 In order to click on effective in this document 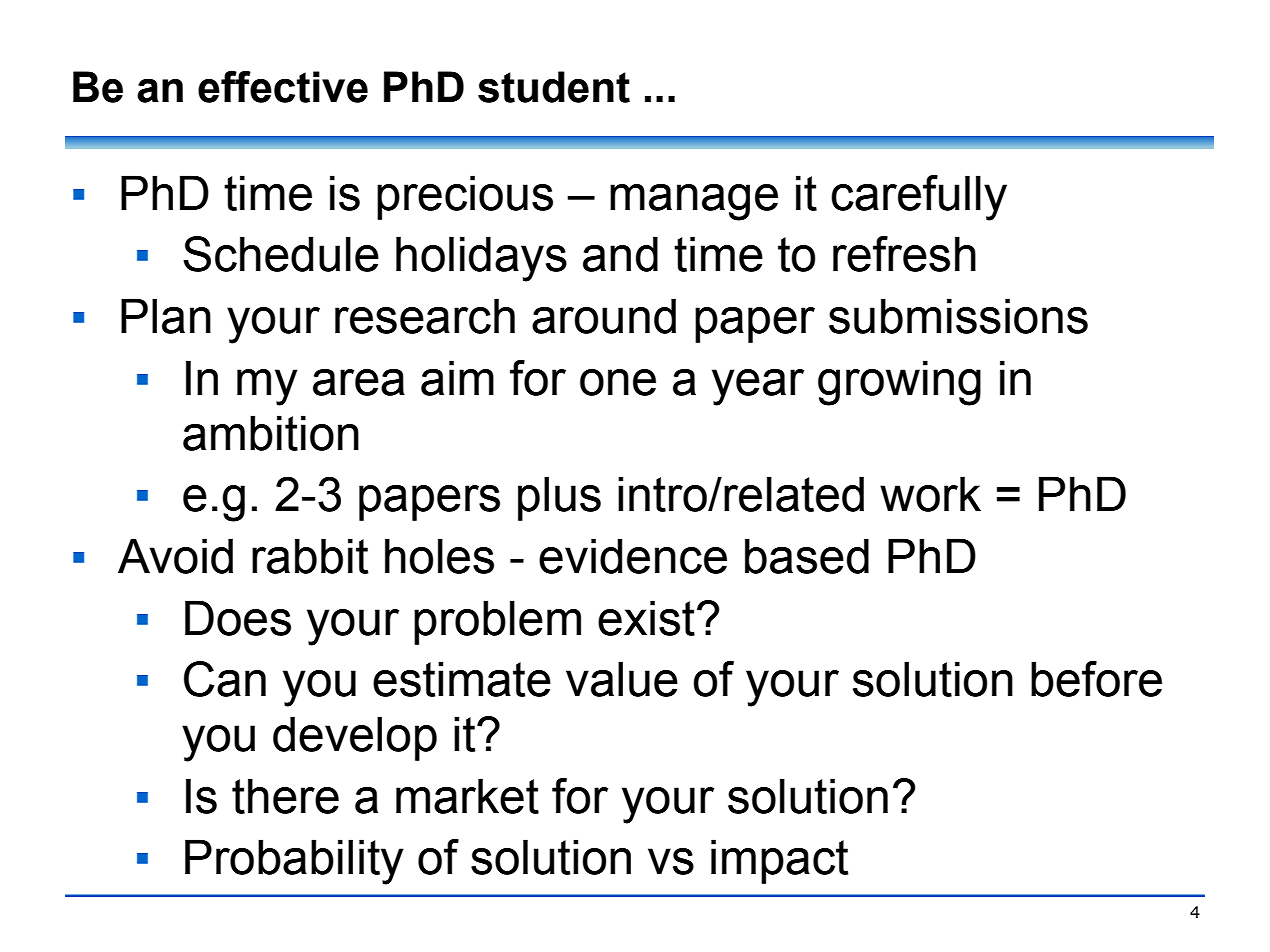, I will do `click(283, 87)`.
